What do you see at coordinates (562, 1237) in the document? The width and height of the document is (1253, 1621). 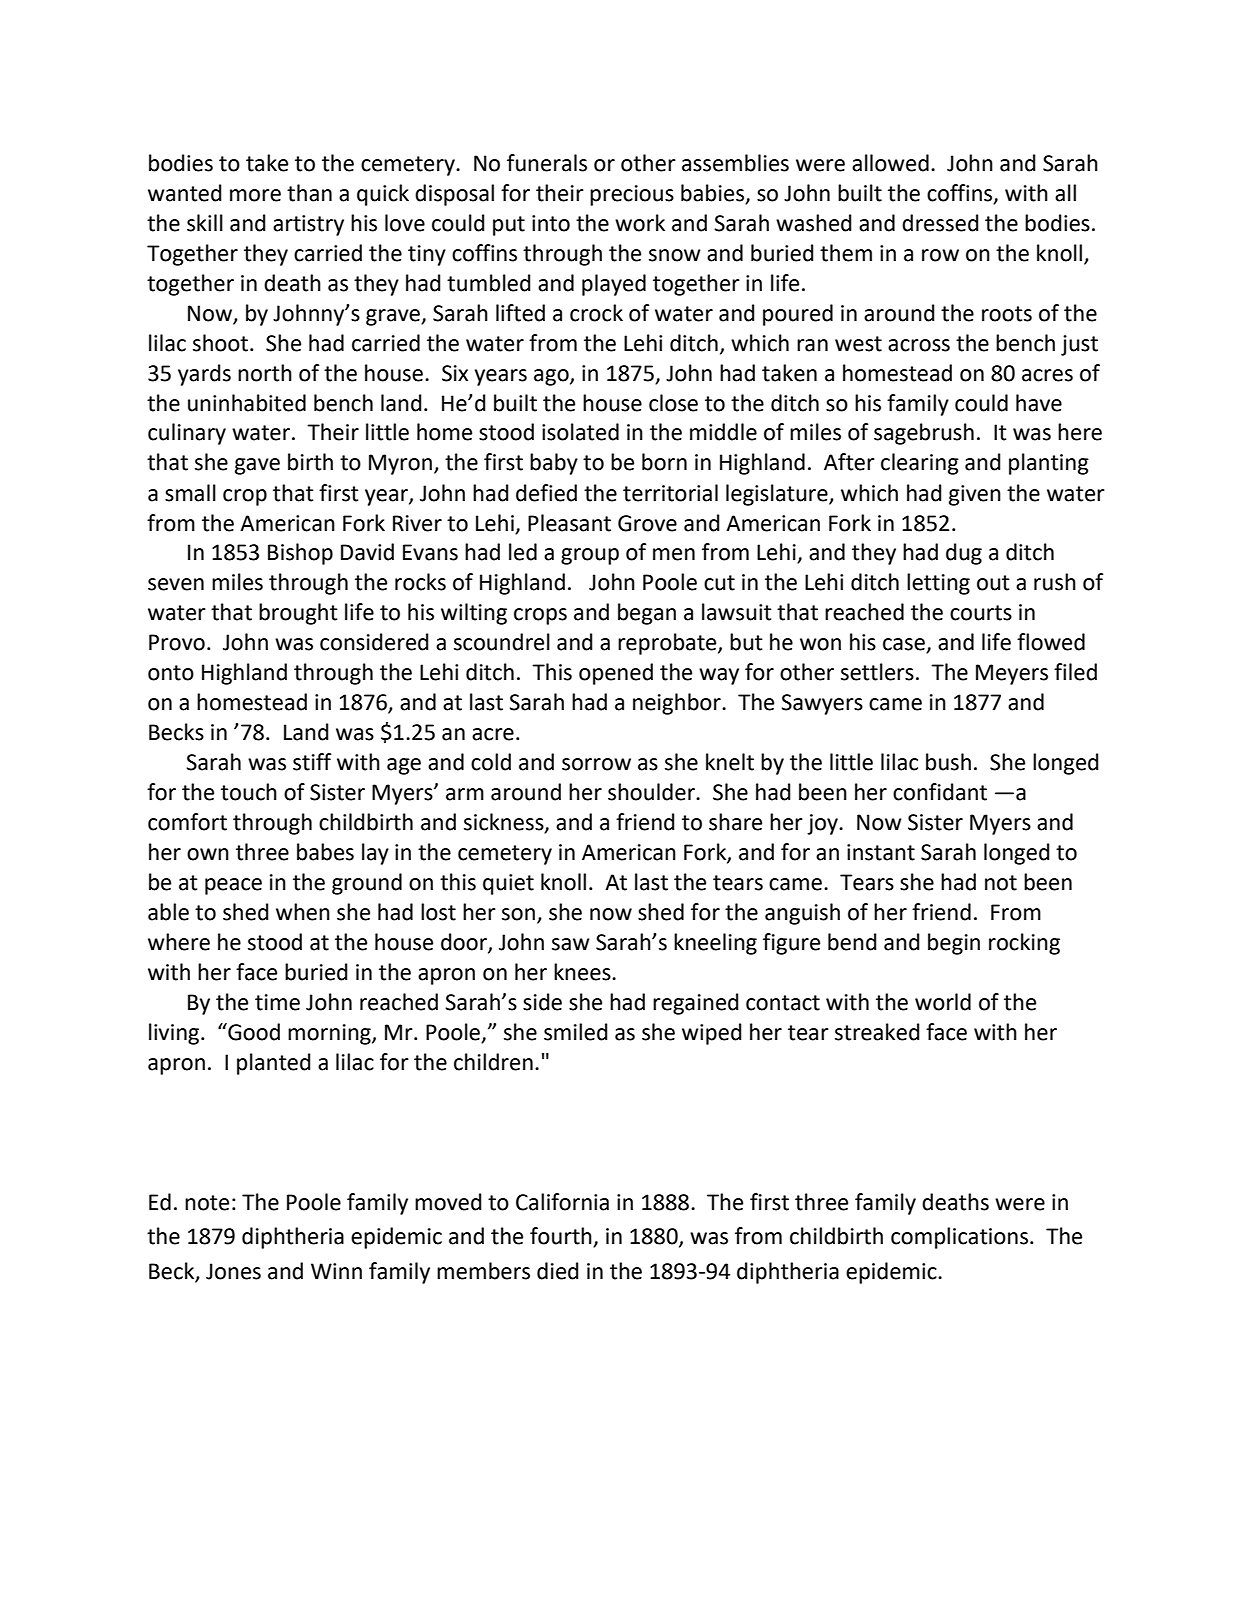 I see `fourth` at bounding box center [562, 1237].
